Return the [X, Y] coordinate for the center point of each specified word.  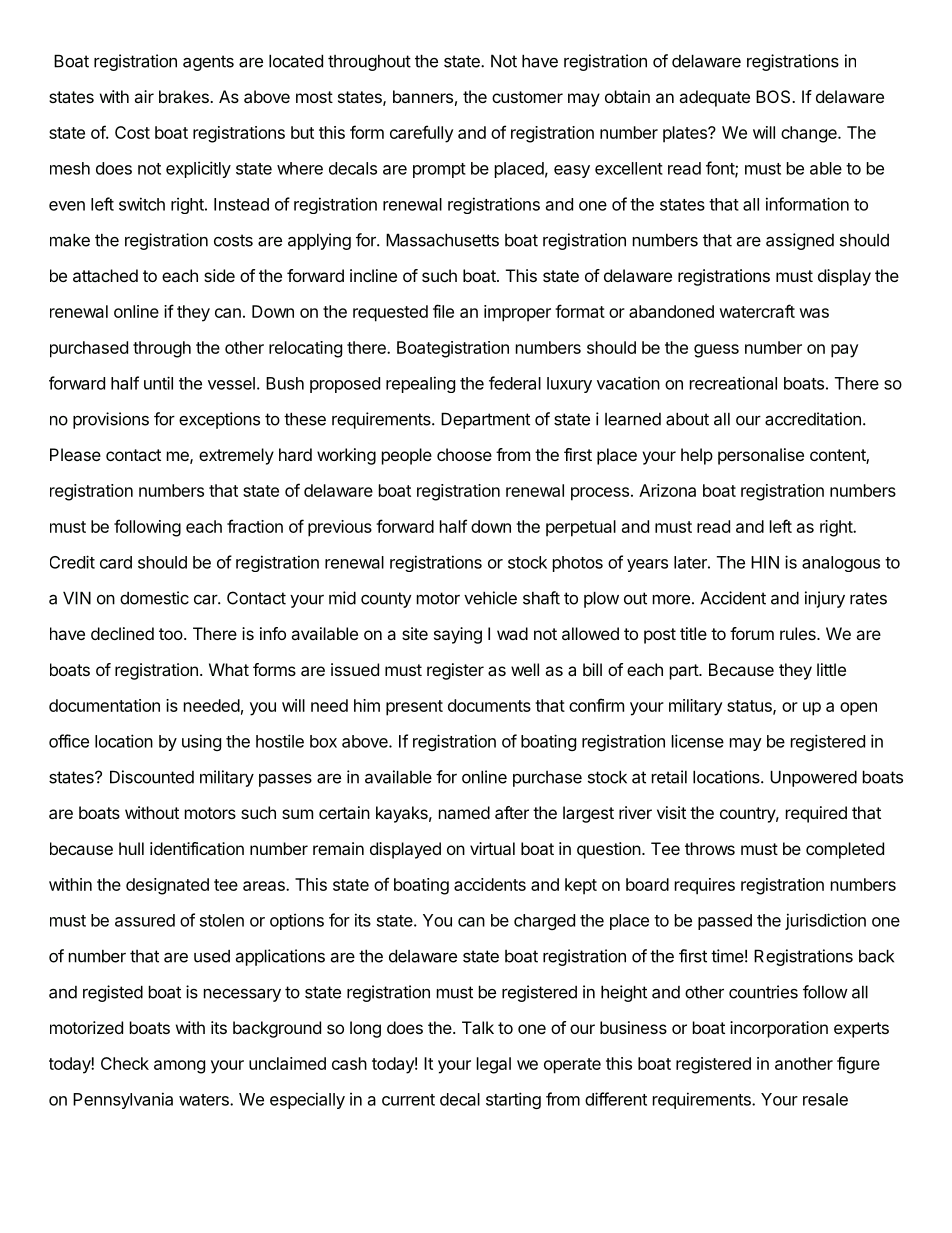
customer [527, 97]
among [179, 1067]
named [464, 812]
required [816, 814]
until [158, 383]
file [443, 311]
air [144, 96]
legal [494, 1065]
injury [825, 599]
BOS [774, 96]
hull [131, 848]
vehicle [490, 598]
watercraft [757, 311]
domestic [154, 598]
